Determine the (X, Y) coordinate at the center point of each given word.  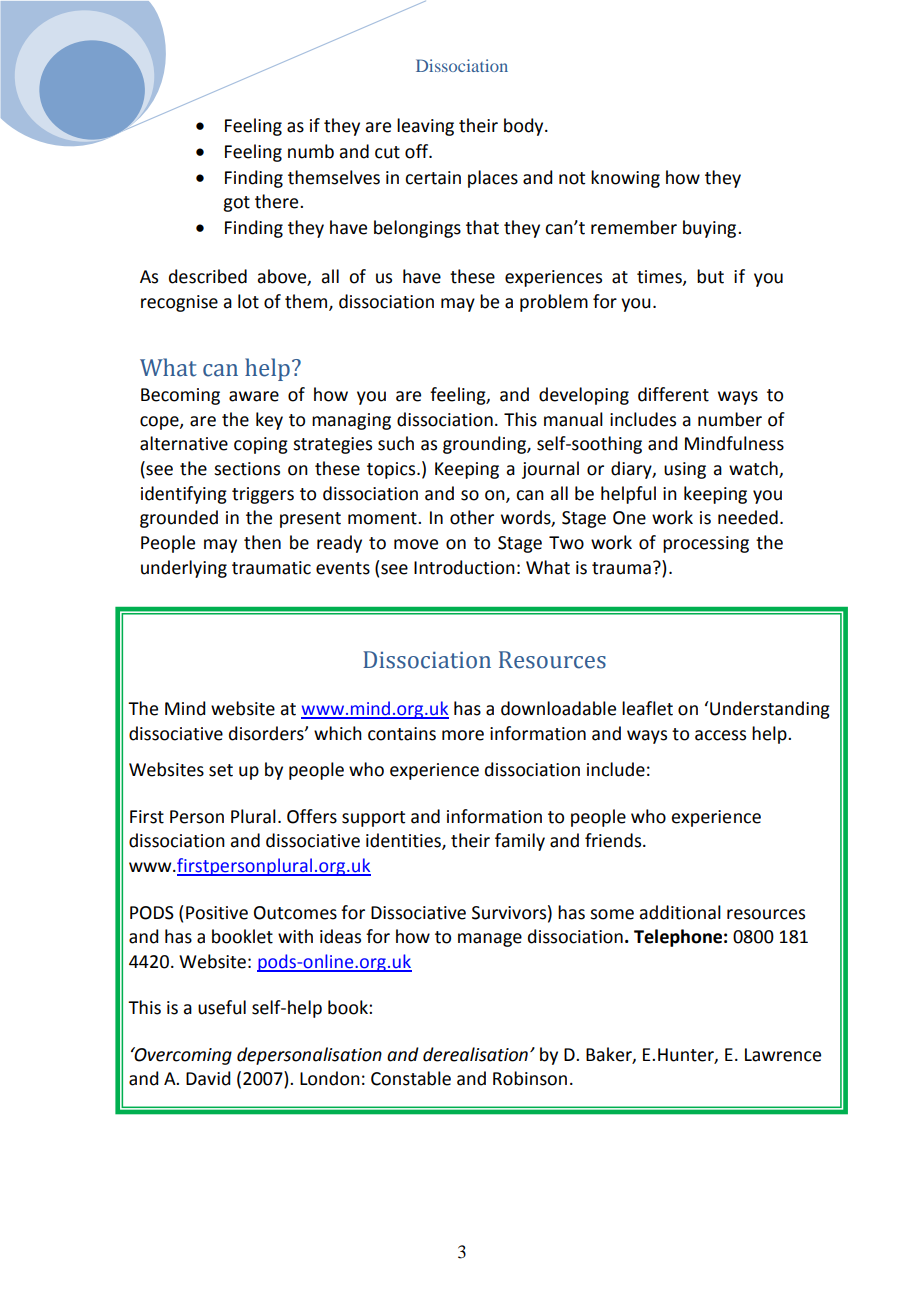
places (493, 179)
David (208, 1078)
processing (706, 544)
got (236, 204)
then (262, 542)
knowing (625, 179)
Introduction (464, 567)
